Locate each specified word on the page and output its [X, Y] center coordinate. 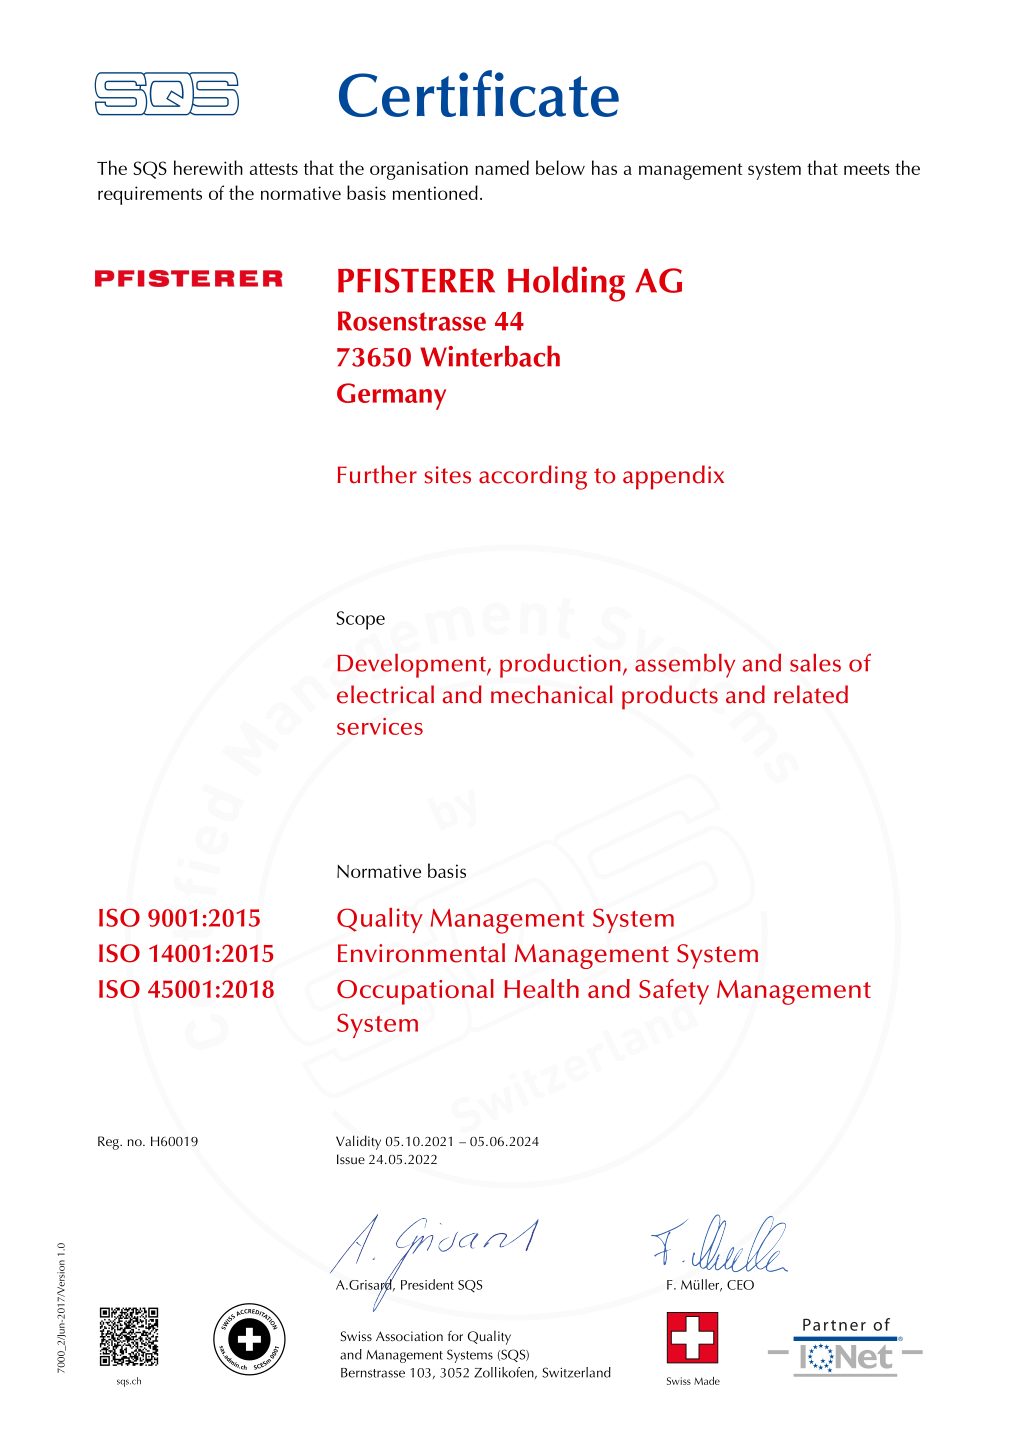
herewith [208, 167]
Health [541, 988]
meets [867, 169]
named [502, 167]
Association [409, 1336]
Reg [109, 1143]
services [380, 726]
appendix [673, 477]
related [811, 694]
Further [377, 474]
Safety [674, 992]
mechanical [552, 694]
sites [447, 475]
